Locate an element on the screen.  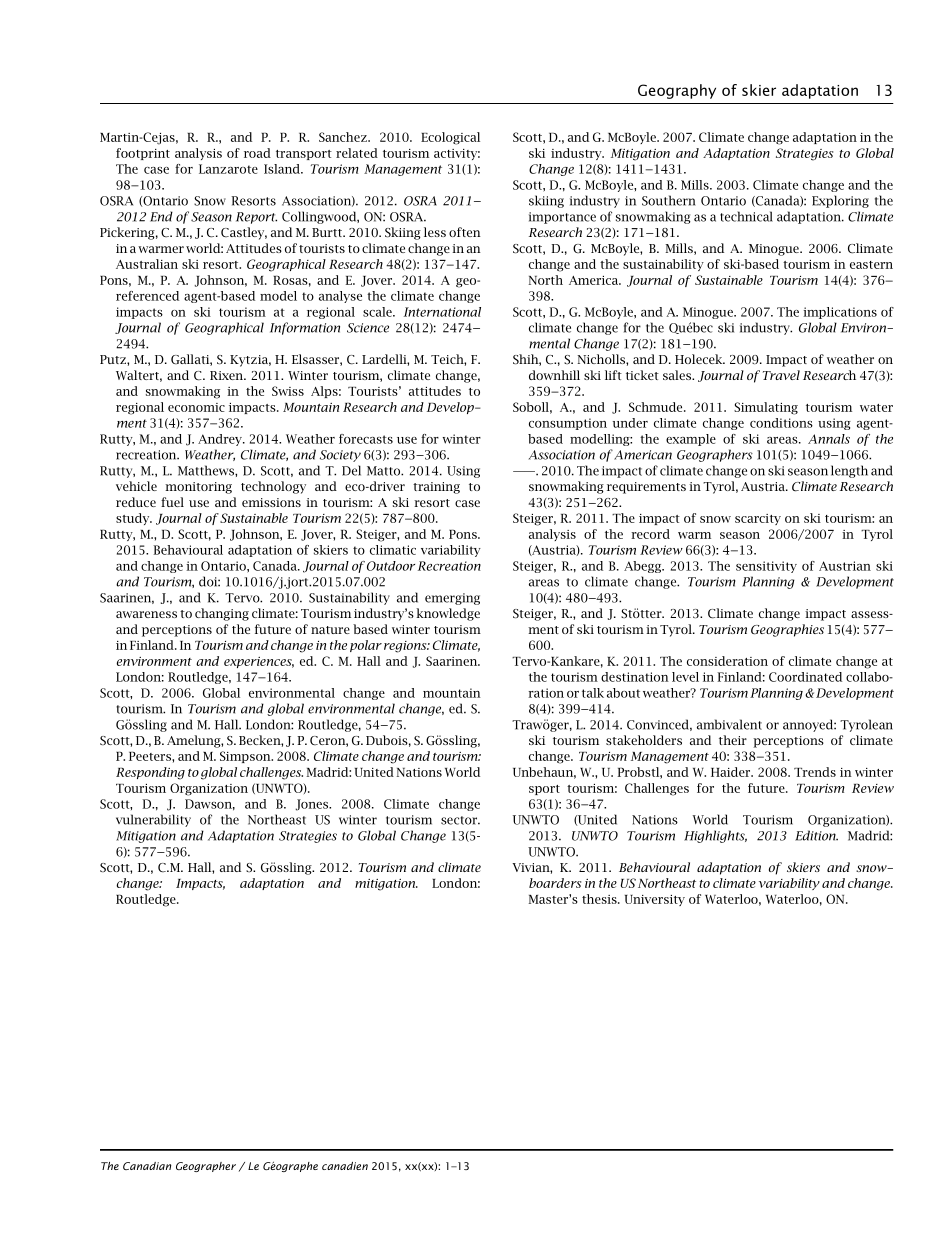
sector is located at coordinates (460, 820).
